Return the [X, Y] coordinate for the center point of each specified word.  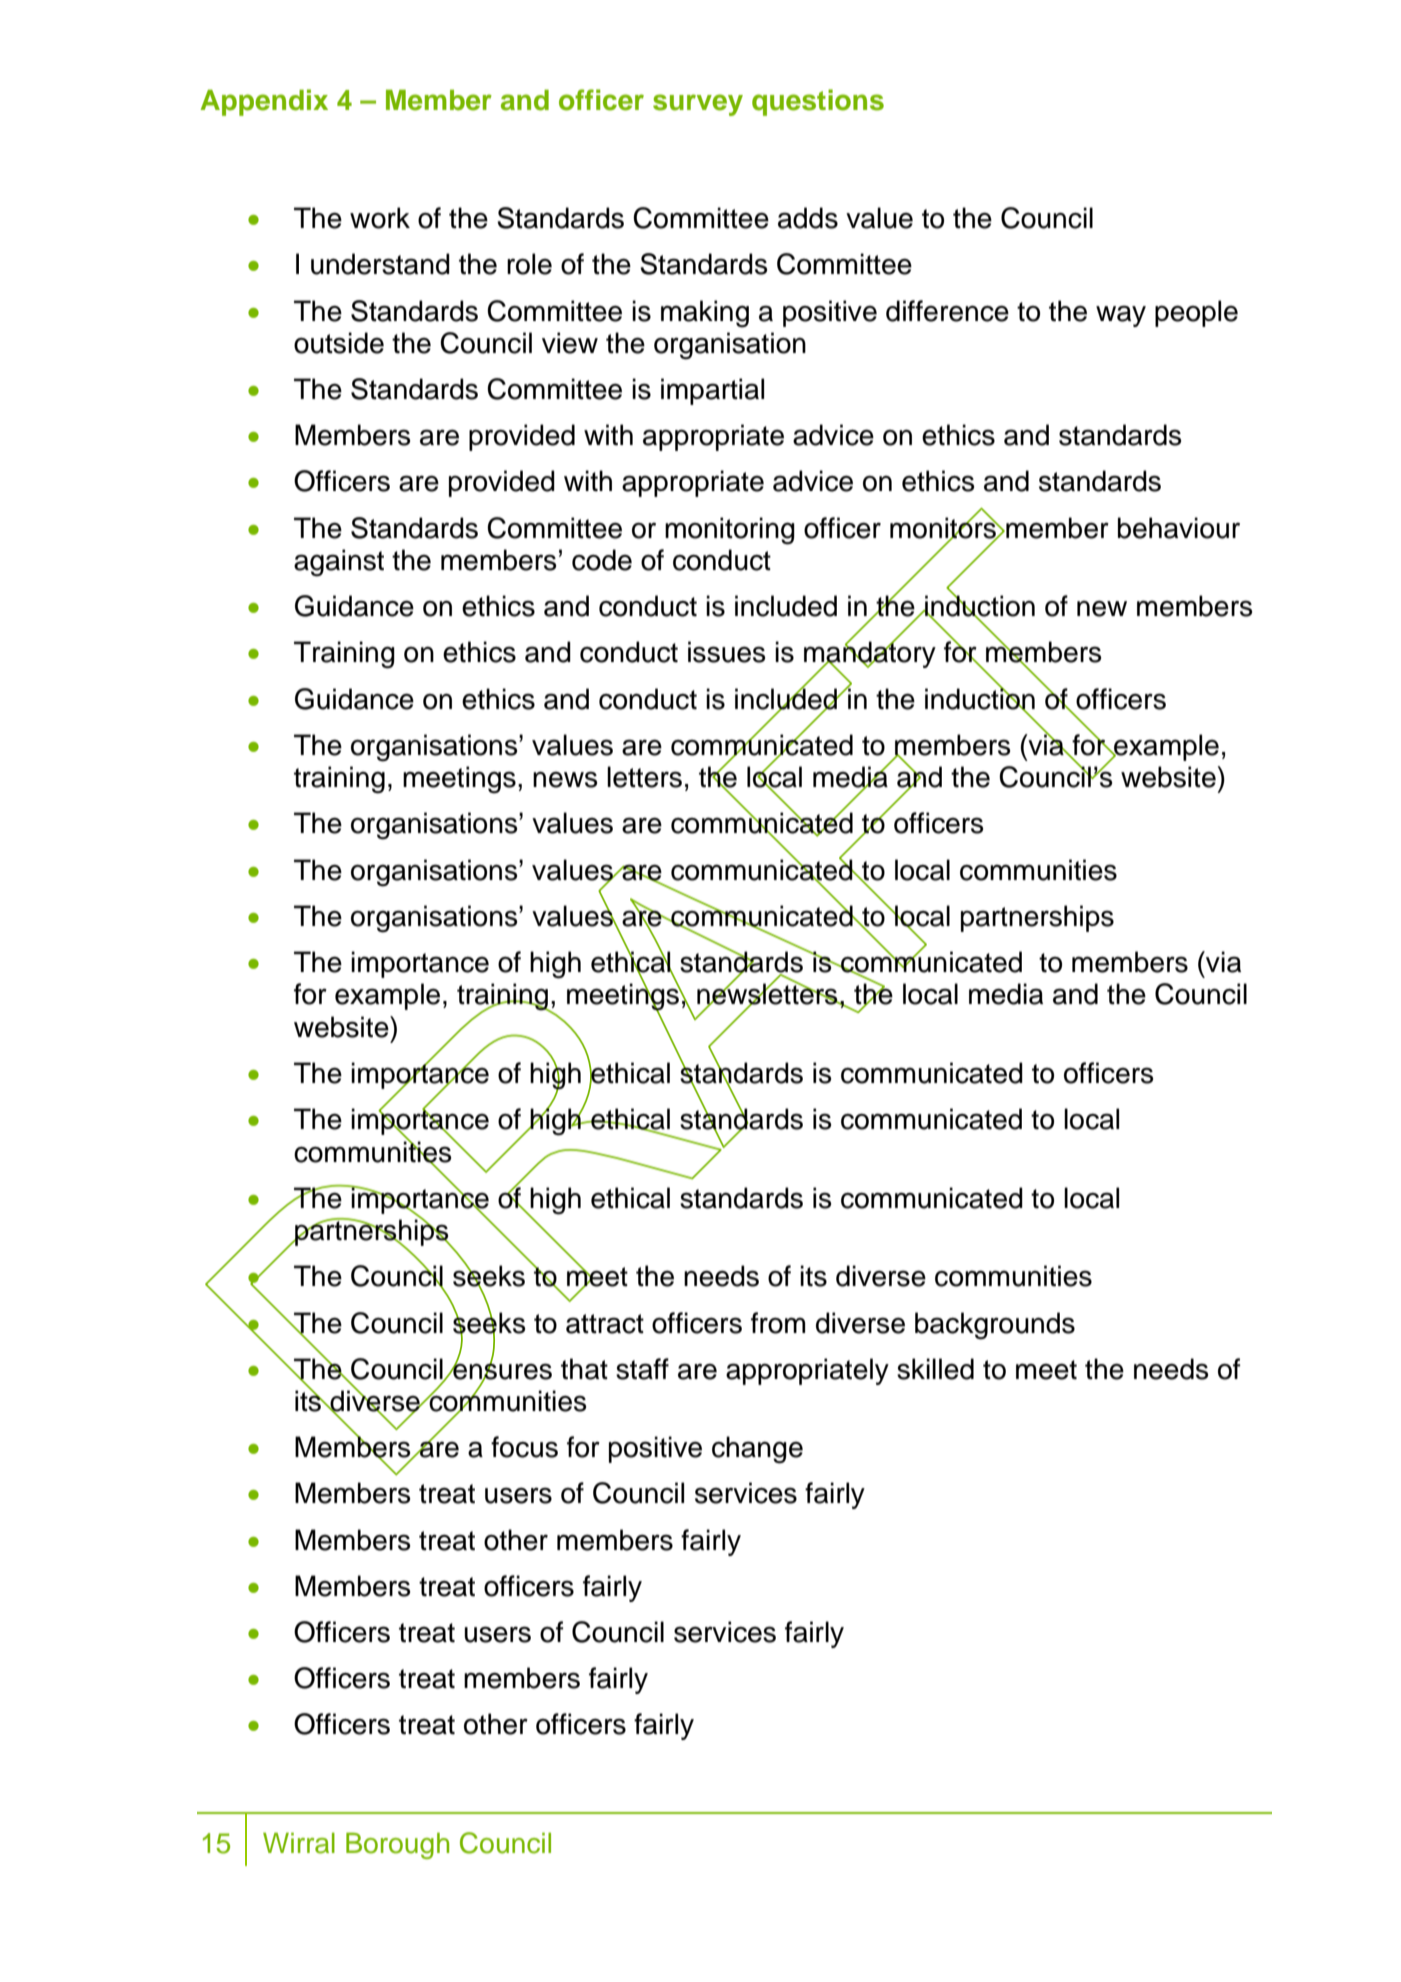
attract [605, 1324]
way [1121, 316]
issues [726, 652]
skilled [935, 1369]
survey [698, 105]
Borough [397, 1845]
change [757, 1450]
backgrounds [995, 1326]
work [380, 218]
